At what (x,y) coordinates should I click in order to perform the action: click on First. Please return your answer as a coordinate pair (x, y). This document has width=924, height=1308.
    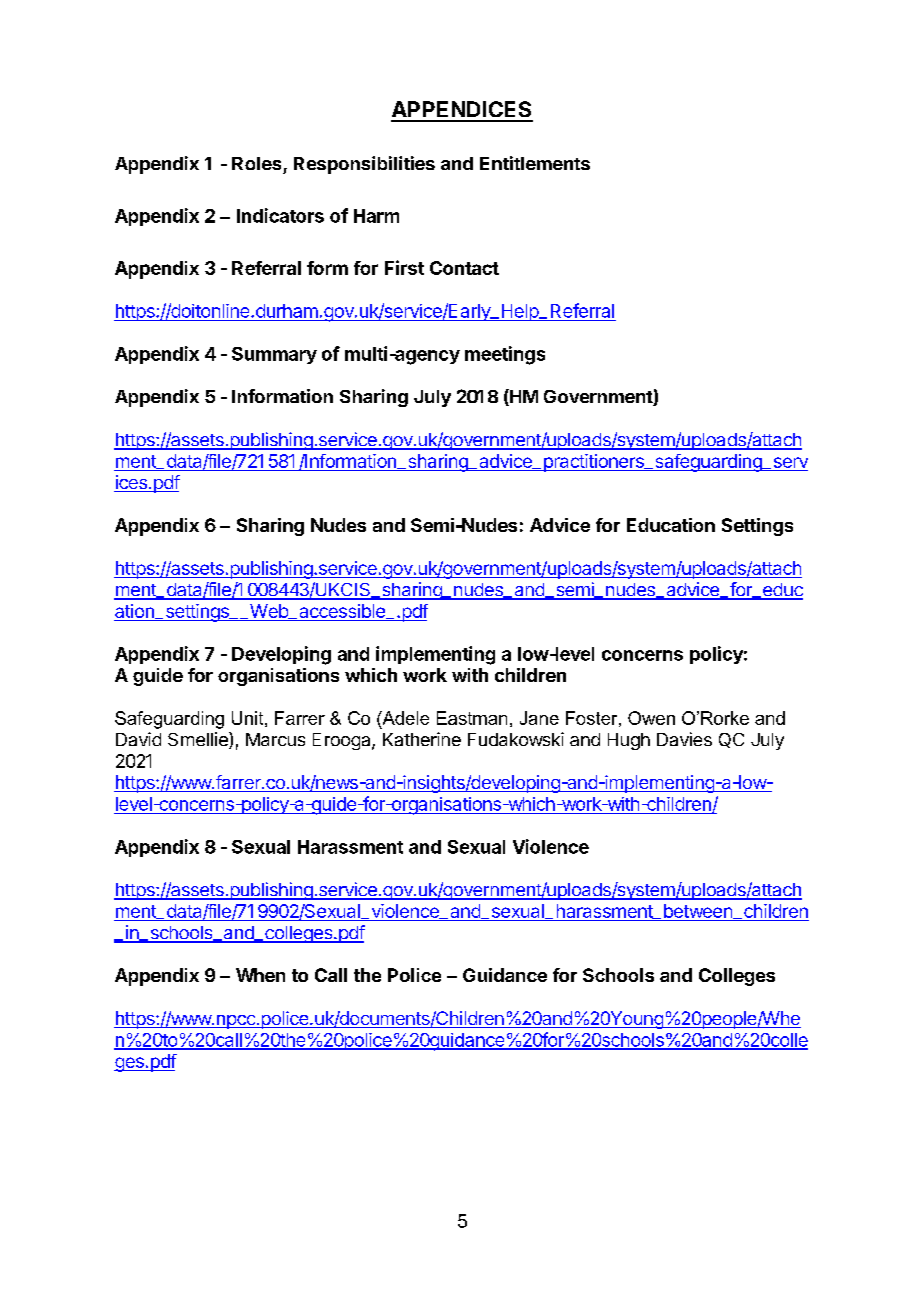
    Looking at the image, I should click on (404, 267).
